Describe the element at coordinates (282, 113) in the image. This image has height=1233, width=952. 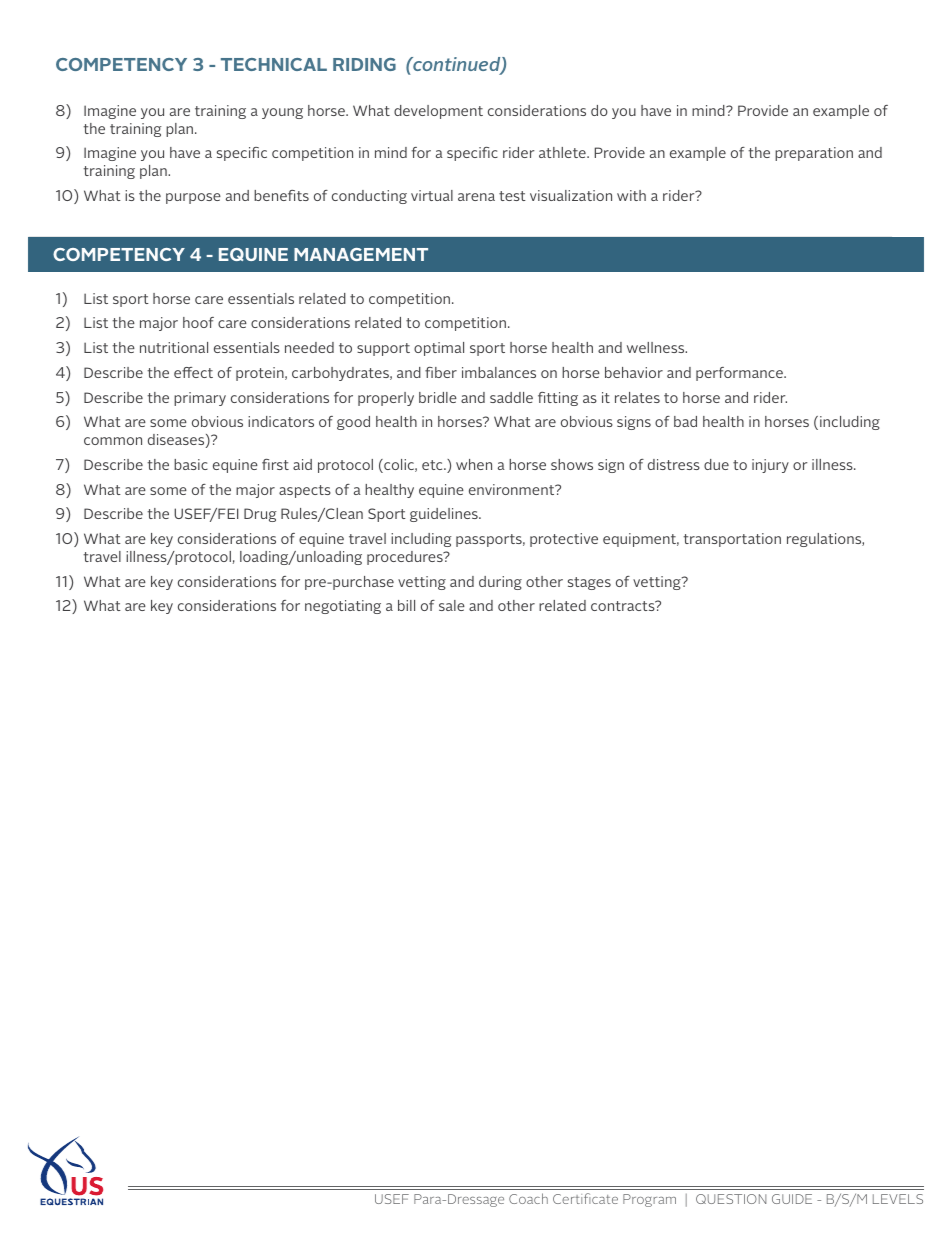
I see `young` at that location.
